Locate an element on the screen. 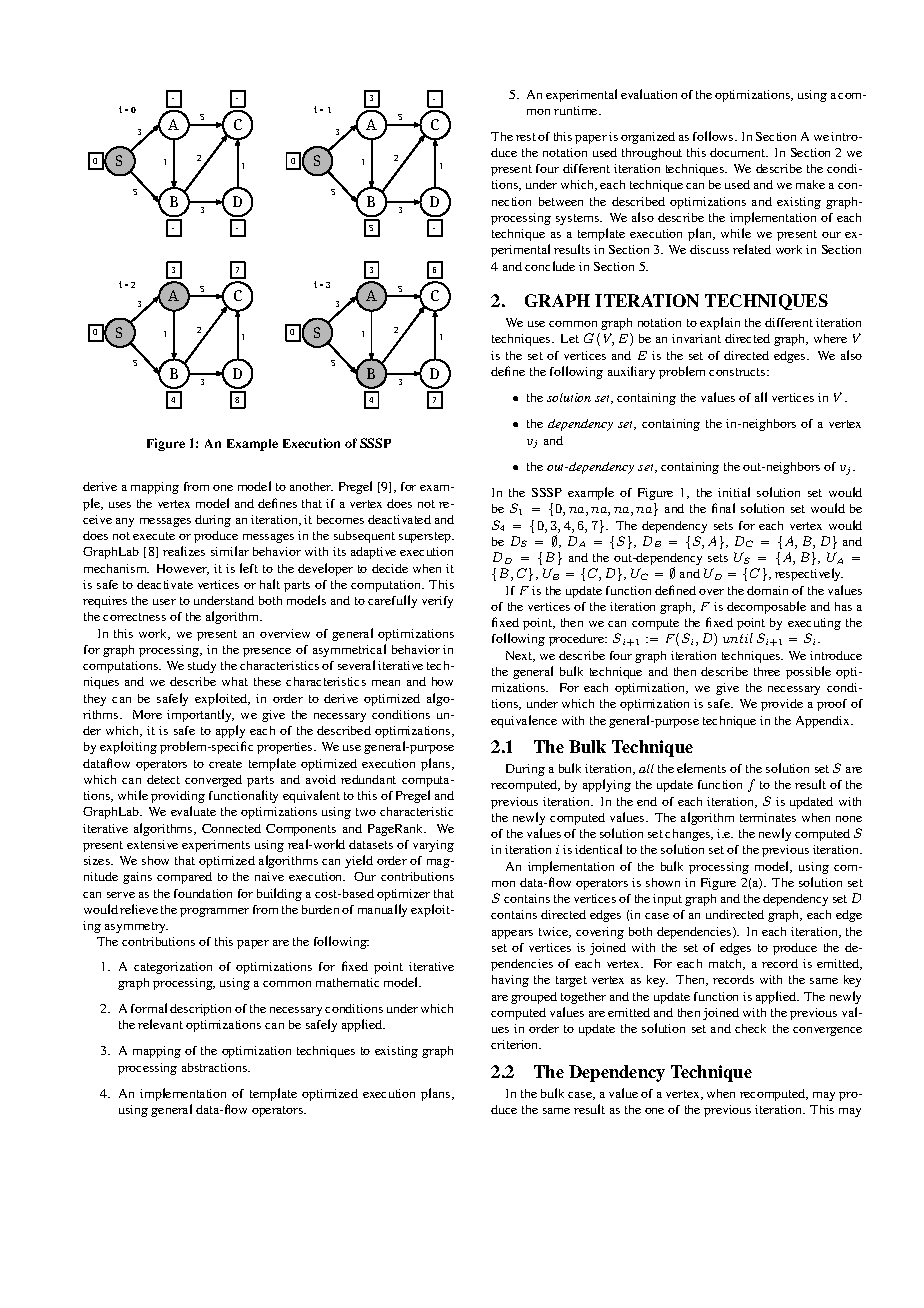 The image size is (924, 1308). rest is located at coordinates (526, 137).
